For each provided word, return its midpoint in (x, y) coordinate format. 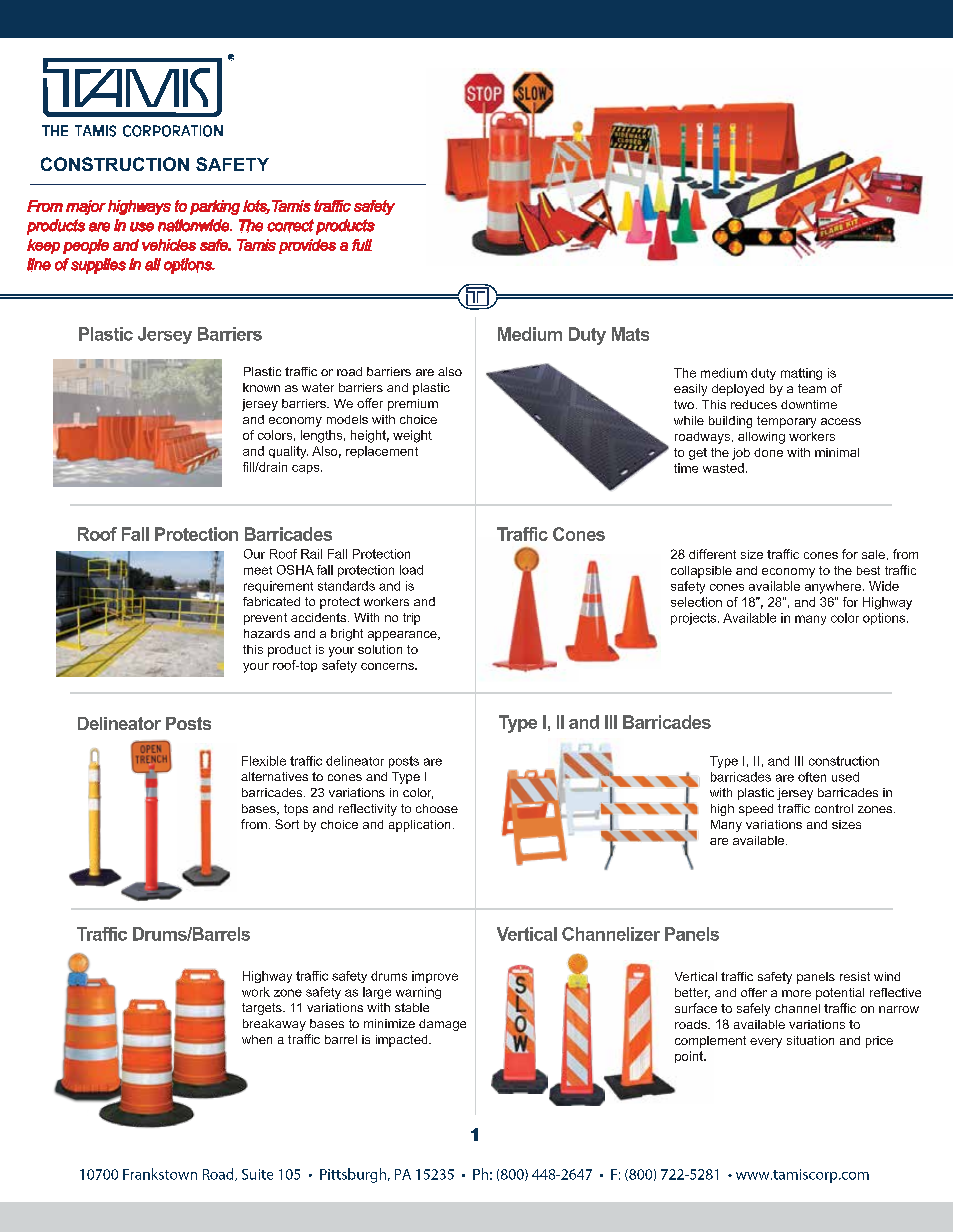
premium (413, 405)
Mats (630, 334)
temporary (786, 422)
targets (263, 1009)
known (261, 387)
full (362, 245)
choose (437, 808)
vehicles (169, 245)
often (812, 777)
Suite (257, 1174)
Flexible (264, 761)
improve (435, 977)
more (796, 993)
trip (411, 619)
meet (258, 570)
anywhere (834, 587)
